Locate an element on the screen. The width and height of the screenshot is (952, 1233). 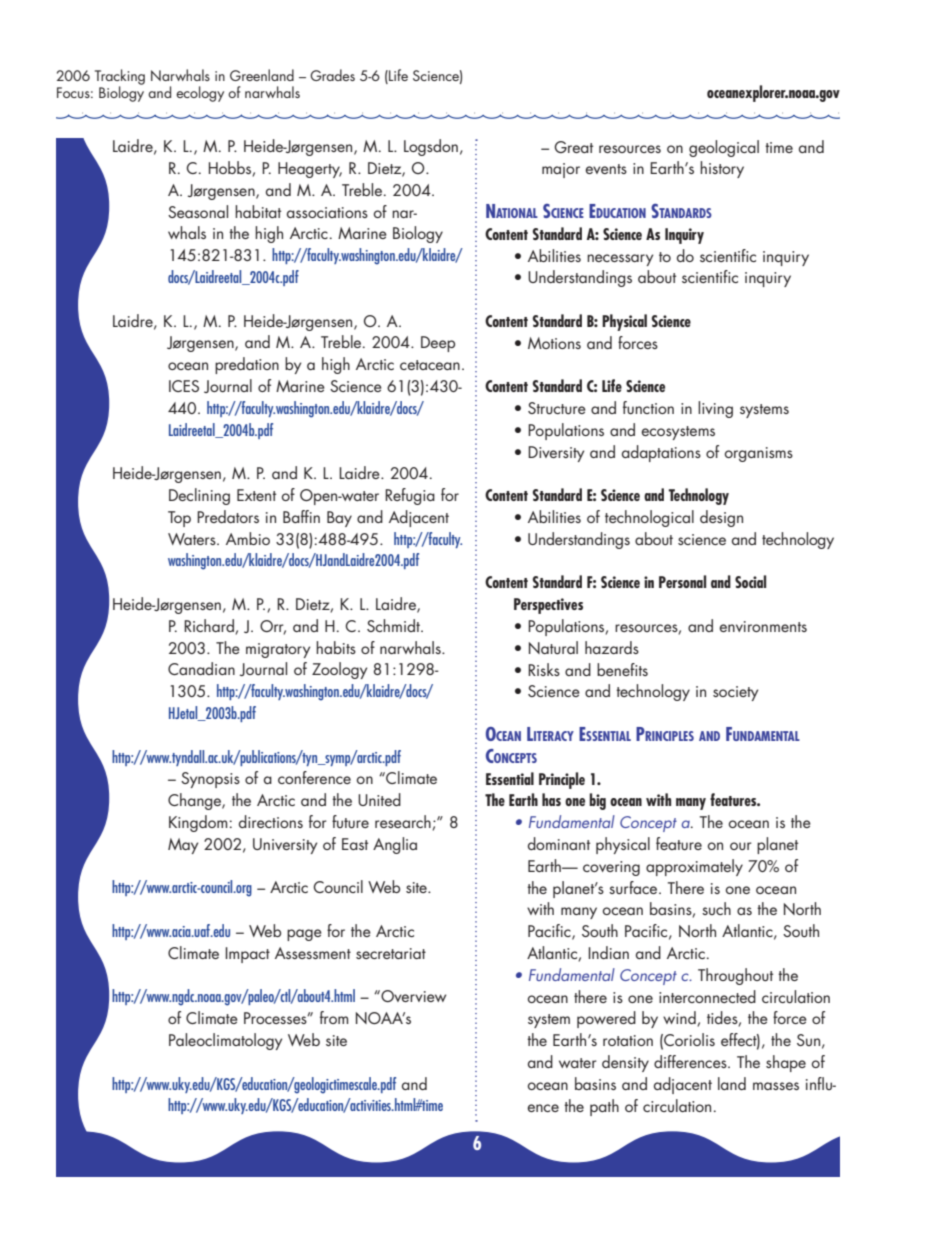
design is located at coordinates (721, 518).
